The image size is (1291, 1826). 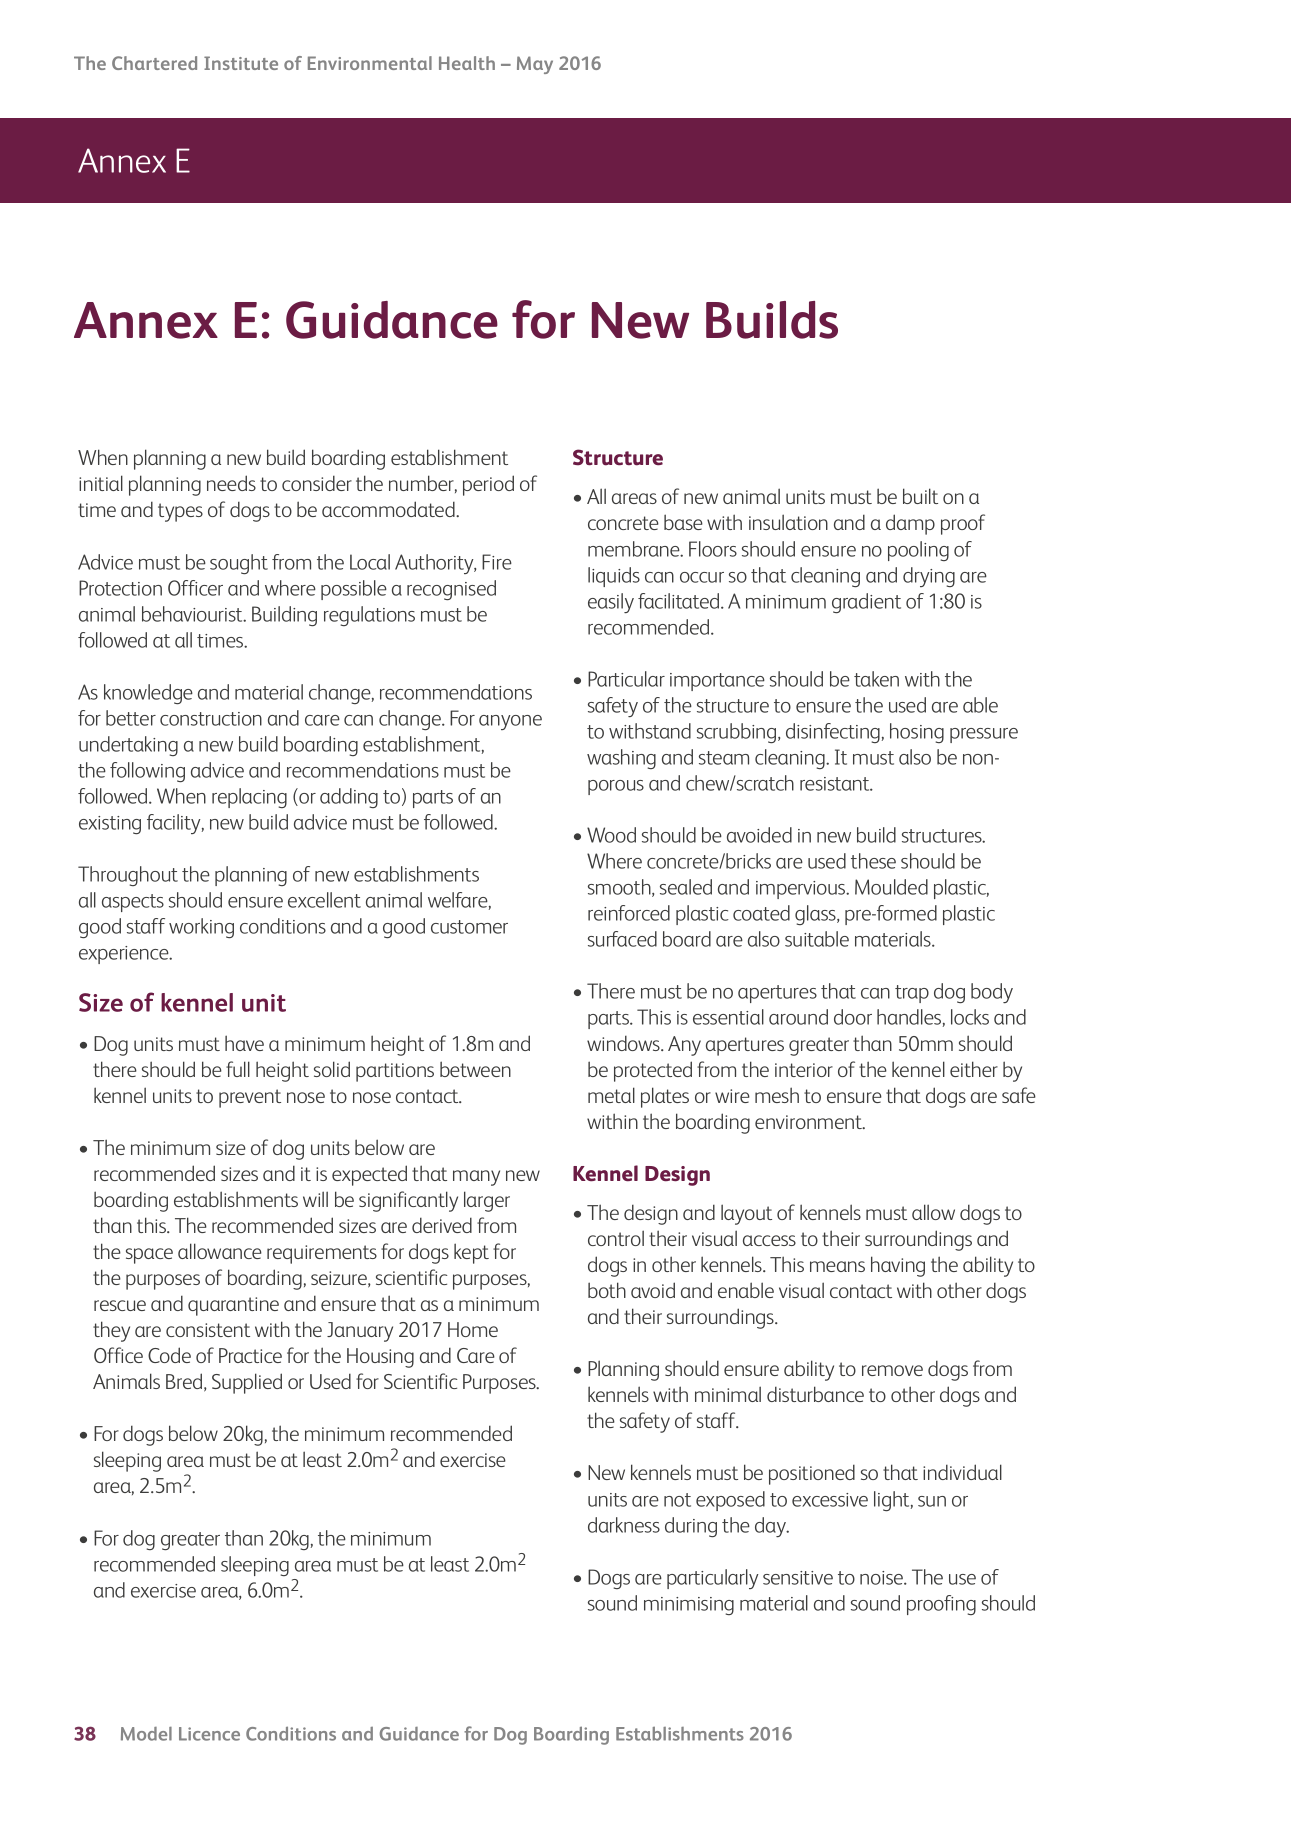 I want to click on minimising, so click(x=689, y=1606).
